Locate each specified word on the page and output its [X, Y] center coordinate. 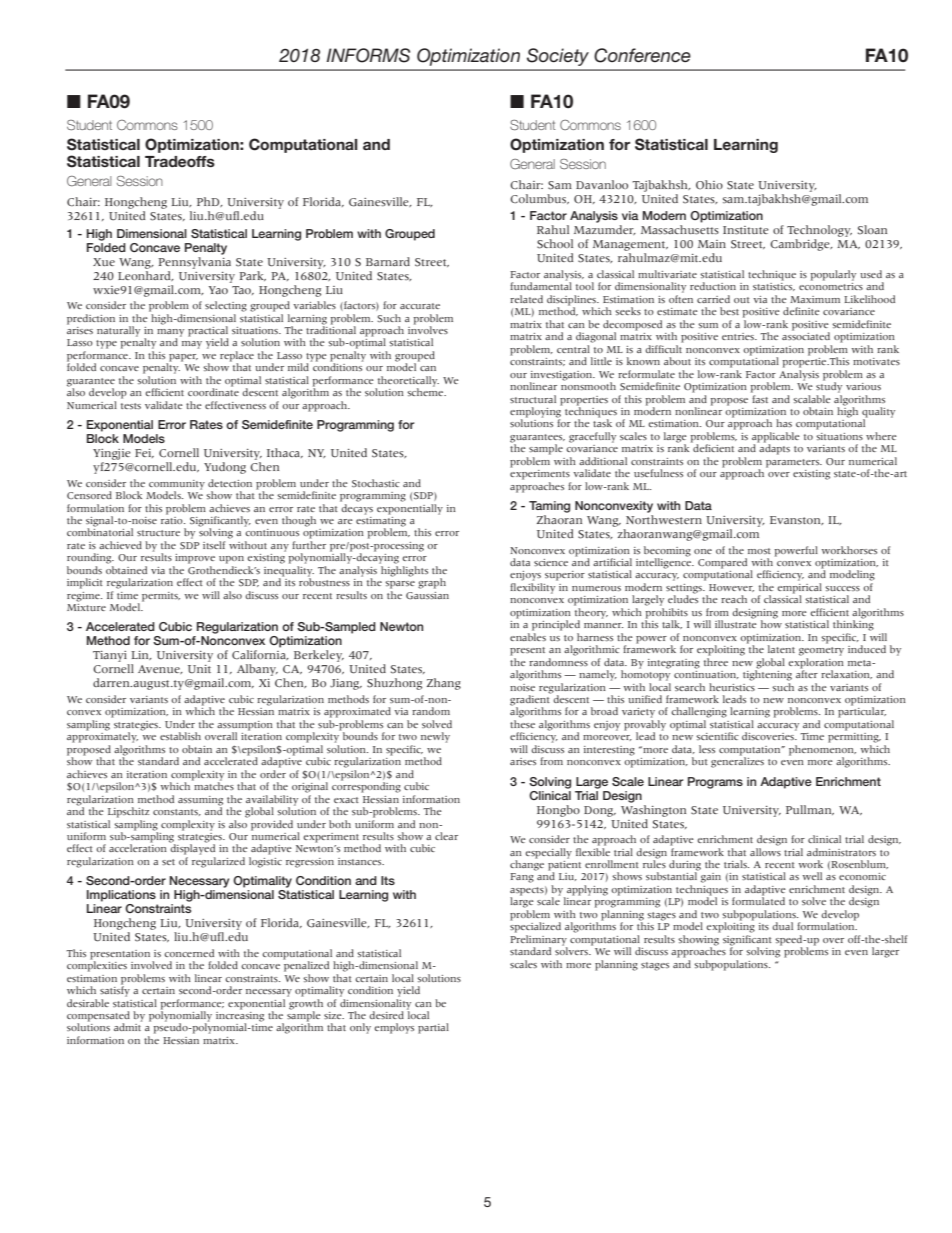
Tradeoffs [180, 162]
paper [182, 359]
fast [759, 397]
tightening [767, 674]
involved [151, 965]
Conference [642, 55]
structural [533, 399]
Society [558, 57]
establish [180, 736]
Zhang [444, 684]
